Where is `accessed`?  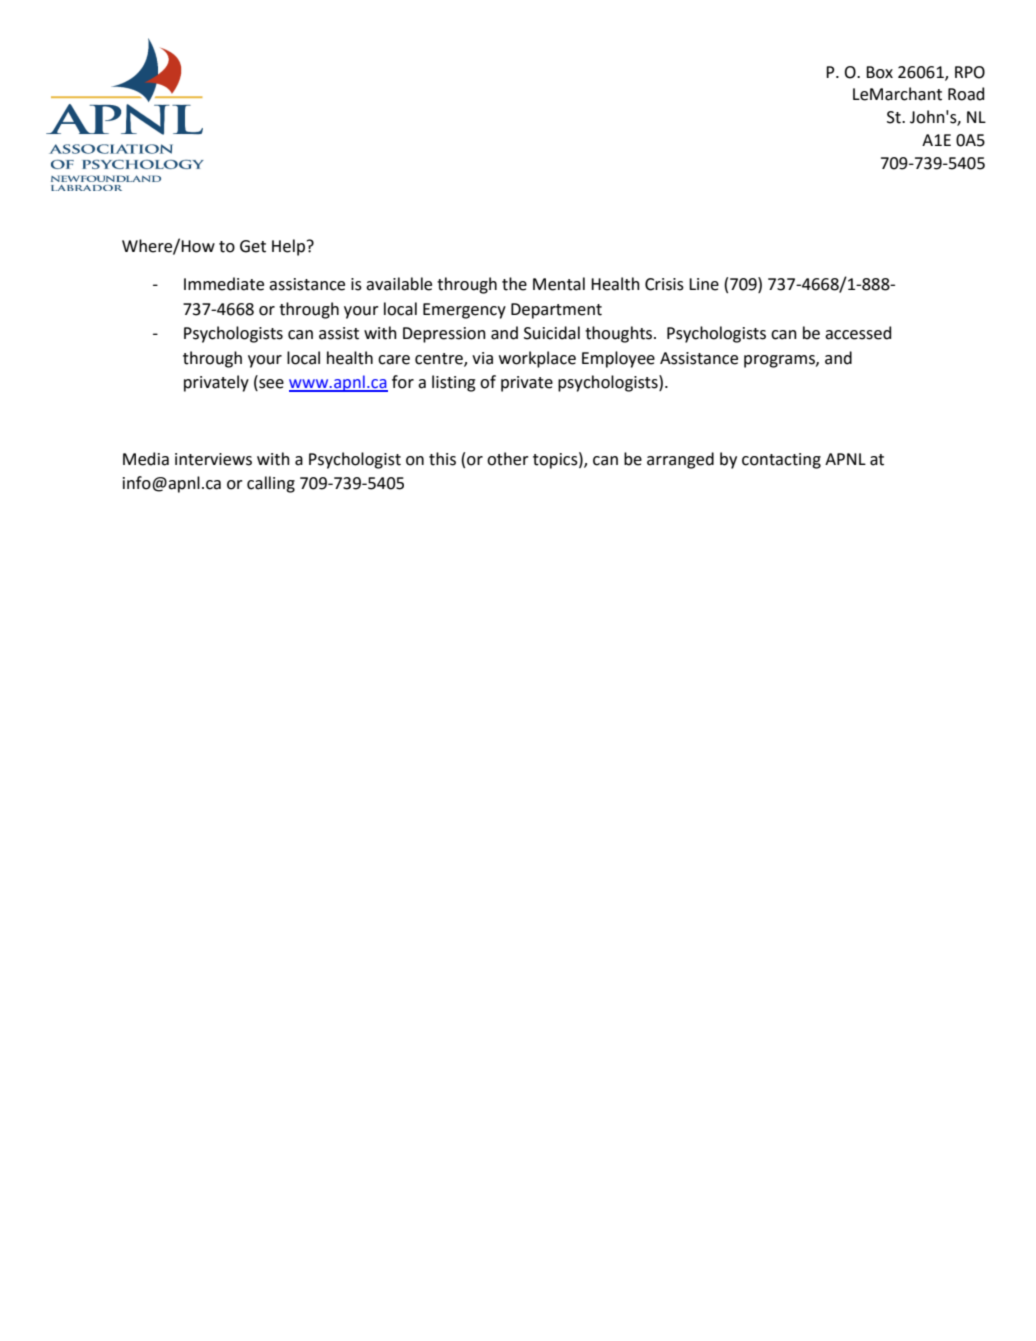 accessed is located at coordinates (858, 333).
